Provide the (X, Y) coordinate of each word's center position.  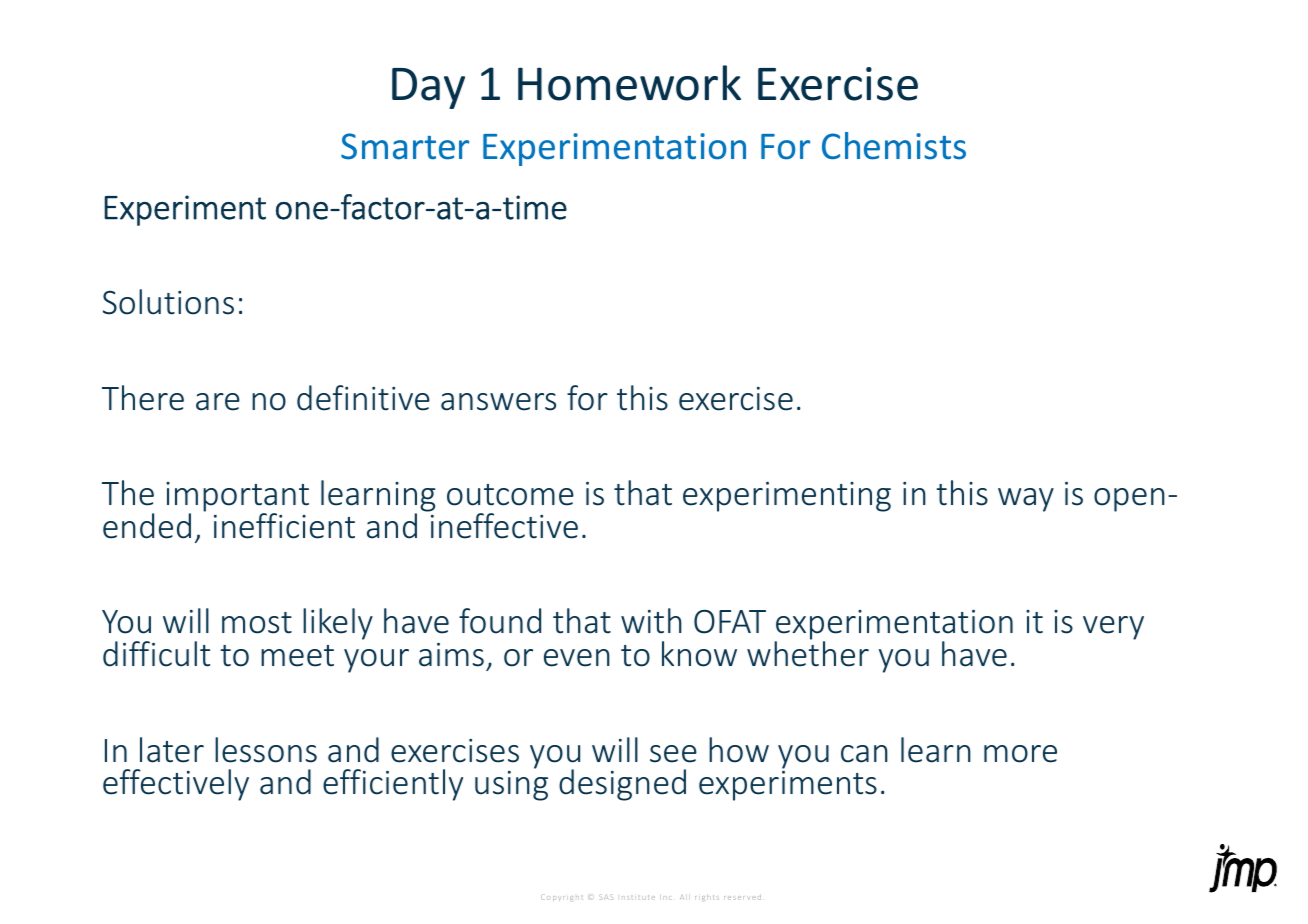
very (1113, 628)
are (218, 402)
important (237, 498)
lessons (266, 750)
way (1026, 500)
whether (808, 653)
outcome (510, 495)
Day (428, 88)
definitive (363, 398)
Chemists (894, 146)
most (257, 623)
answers (498, 402)
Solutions (168, 302)
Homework (629, 83)
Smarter (405, 146)
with (651, 621)
